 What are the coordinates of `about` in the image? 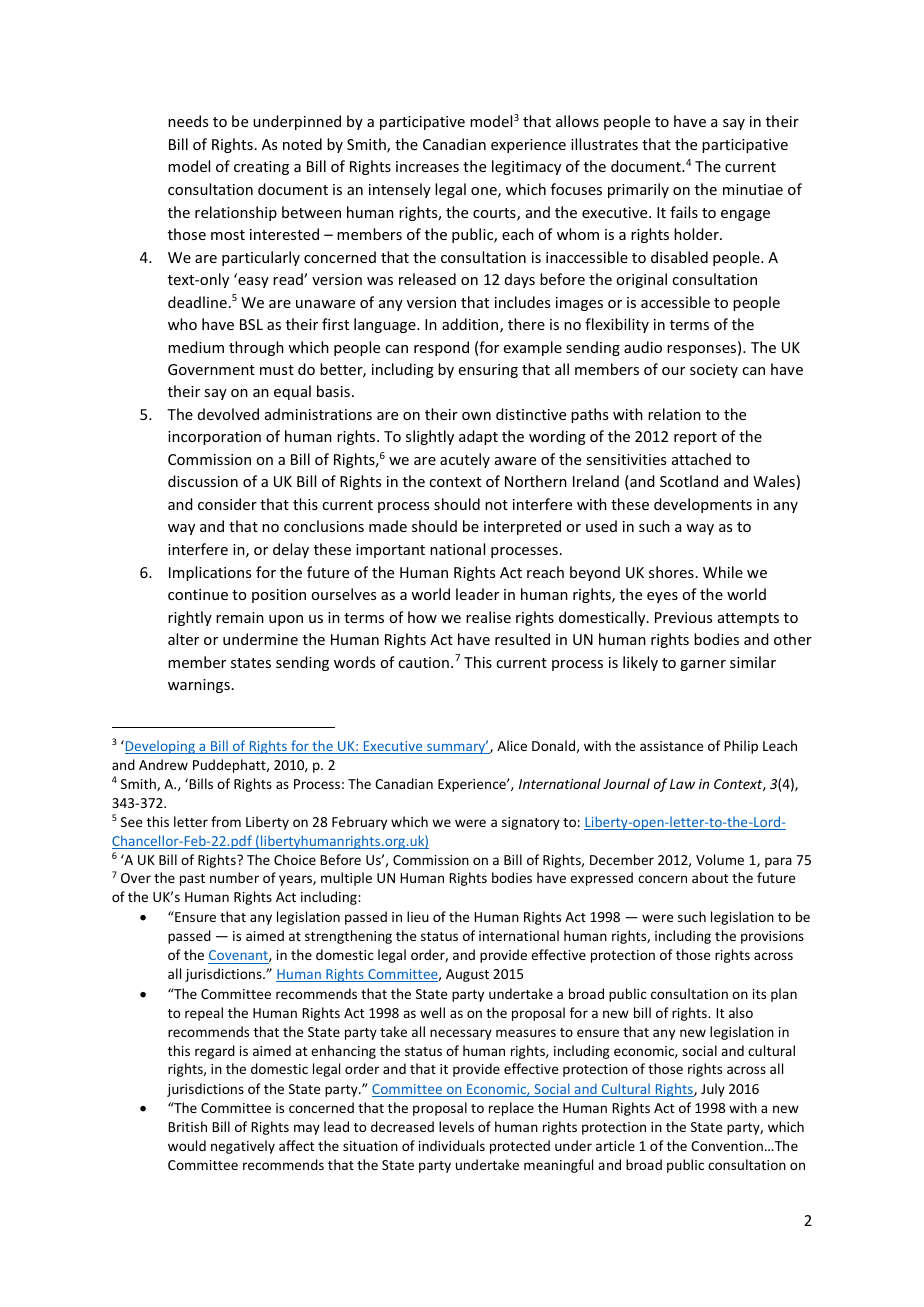 It's located at (710, 877).
